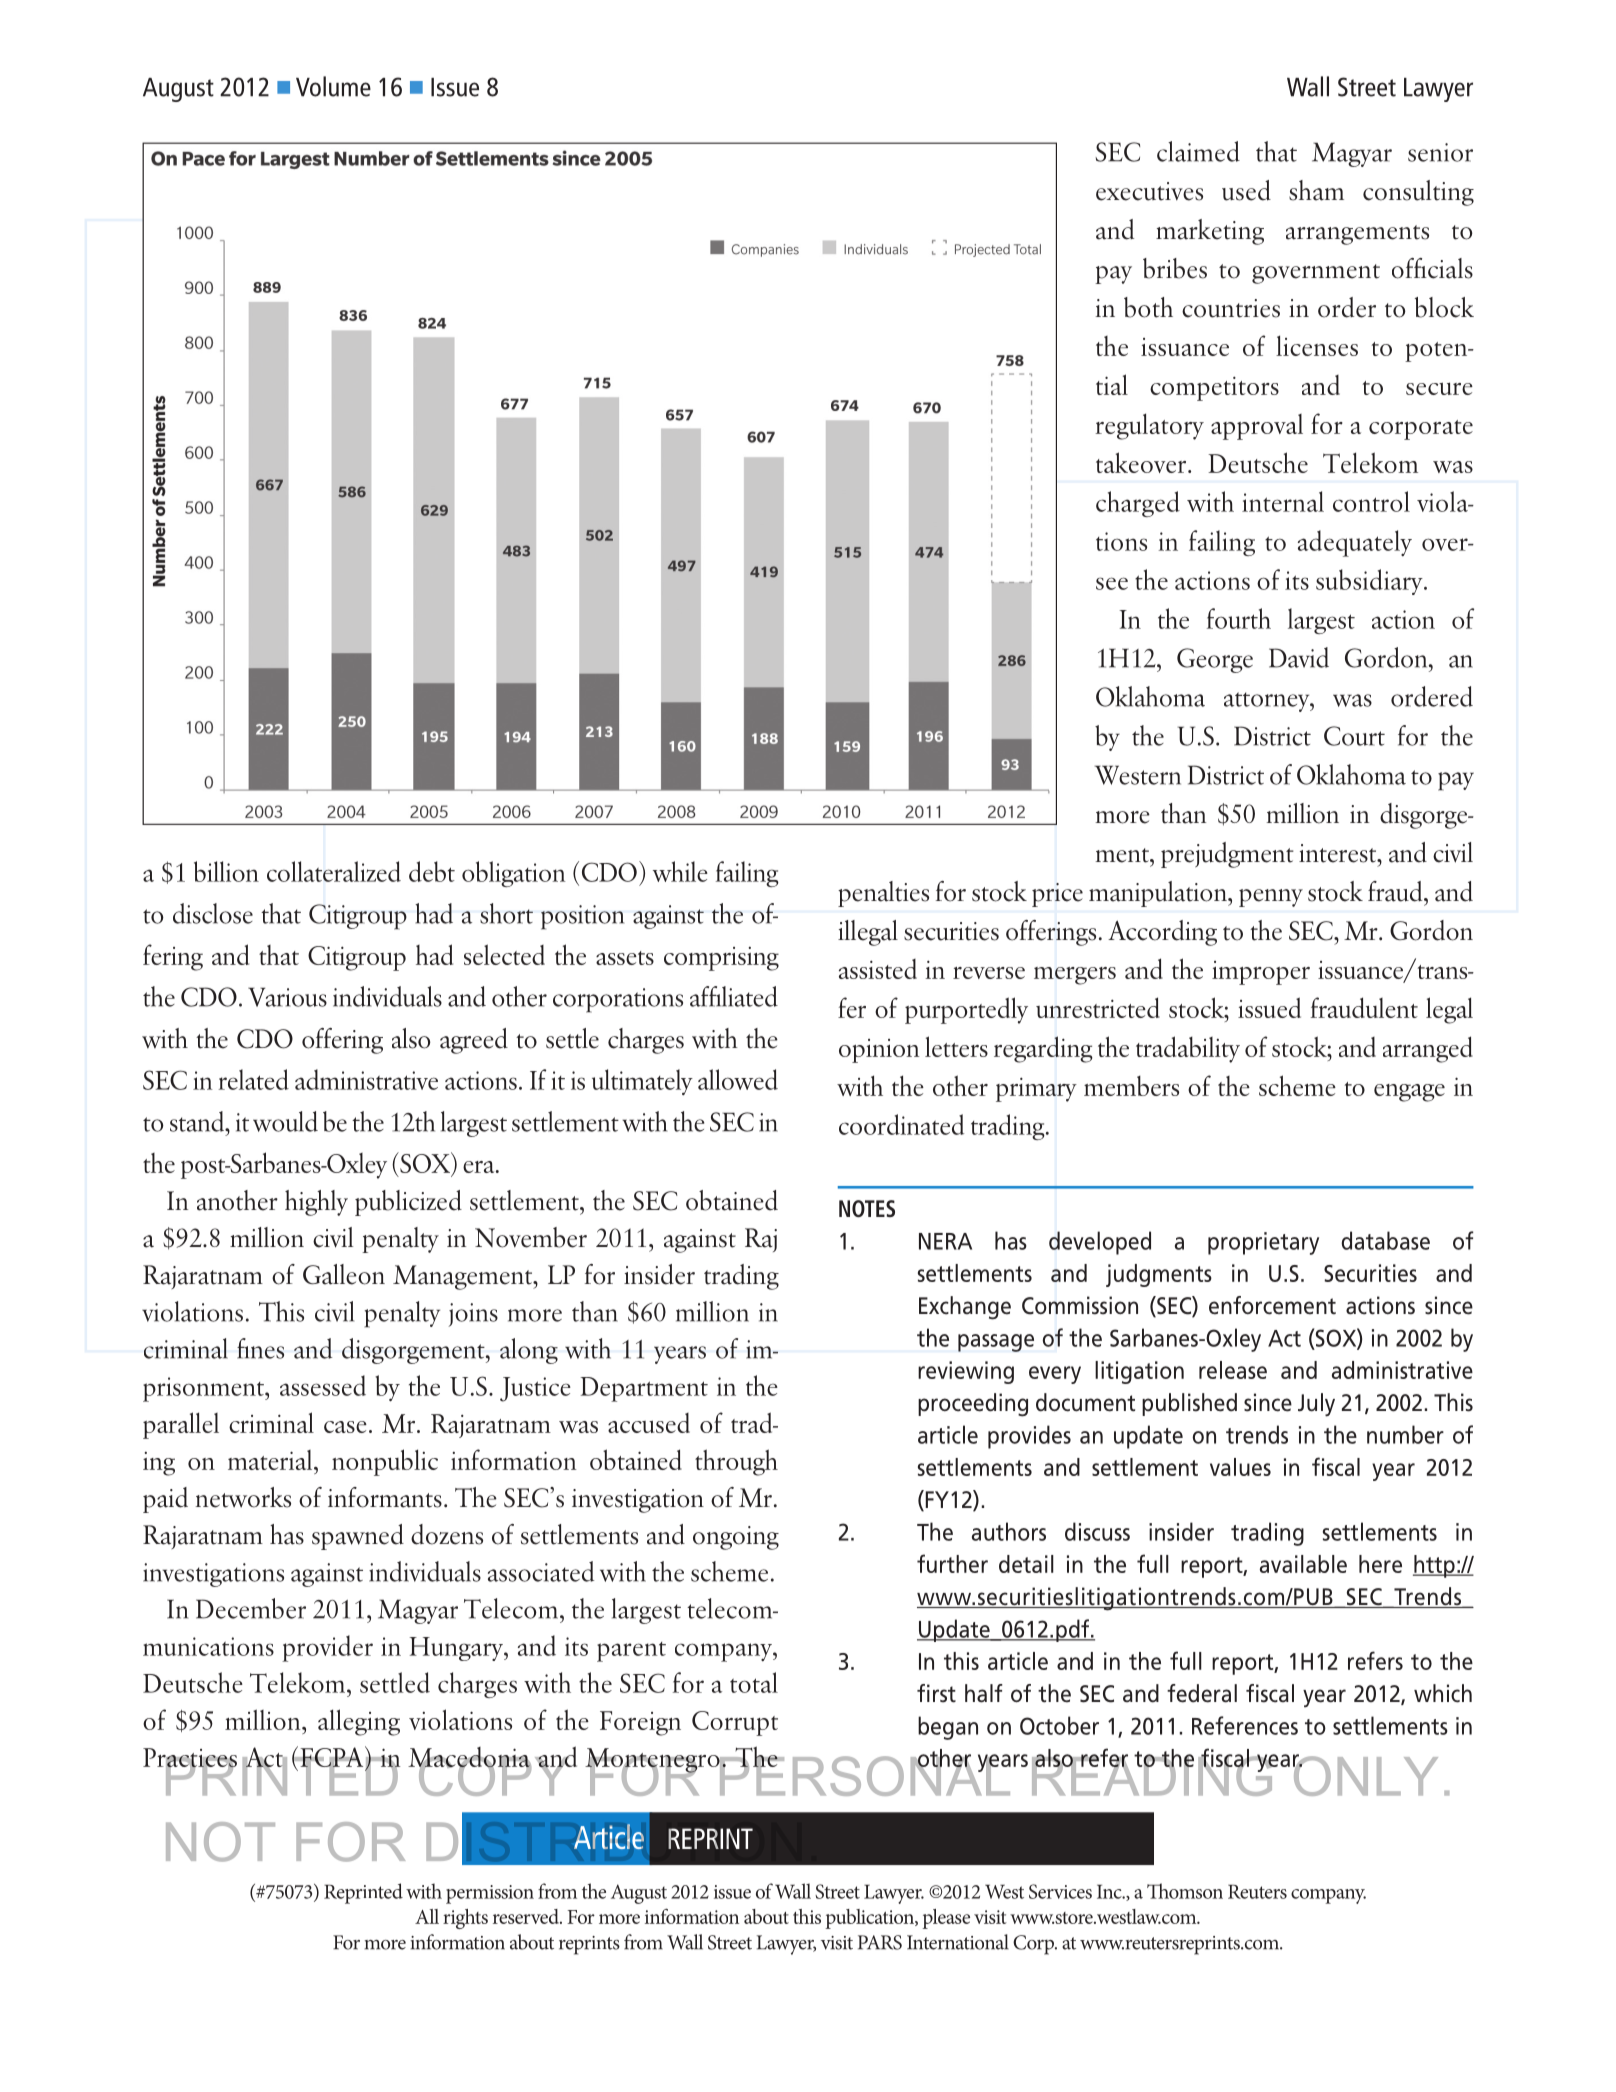 This page has width=1616, height=2092. Describe the element at coordinates (1316, 190) in the page. I see `sham` at that location.
